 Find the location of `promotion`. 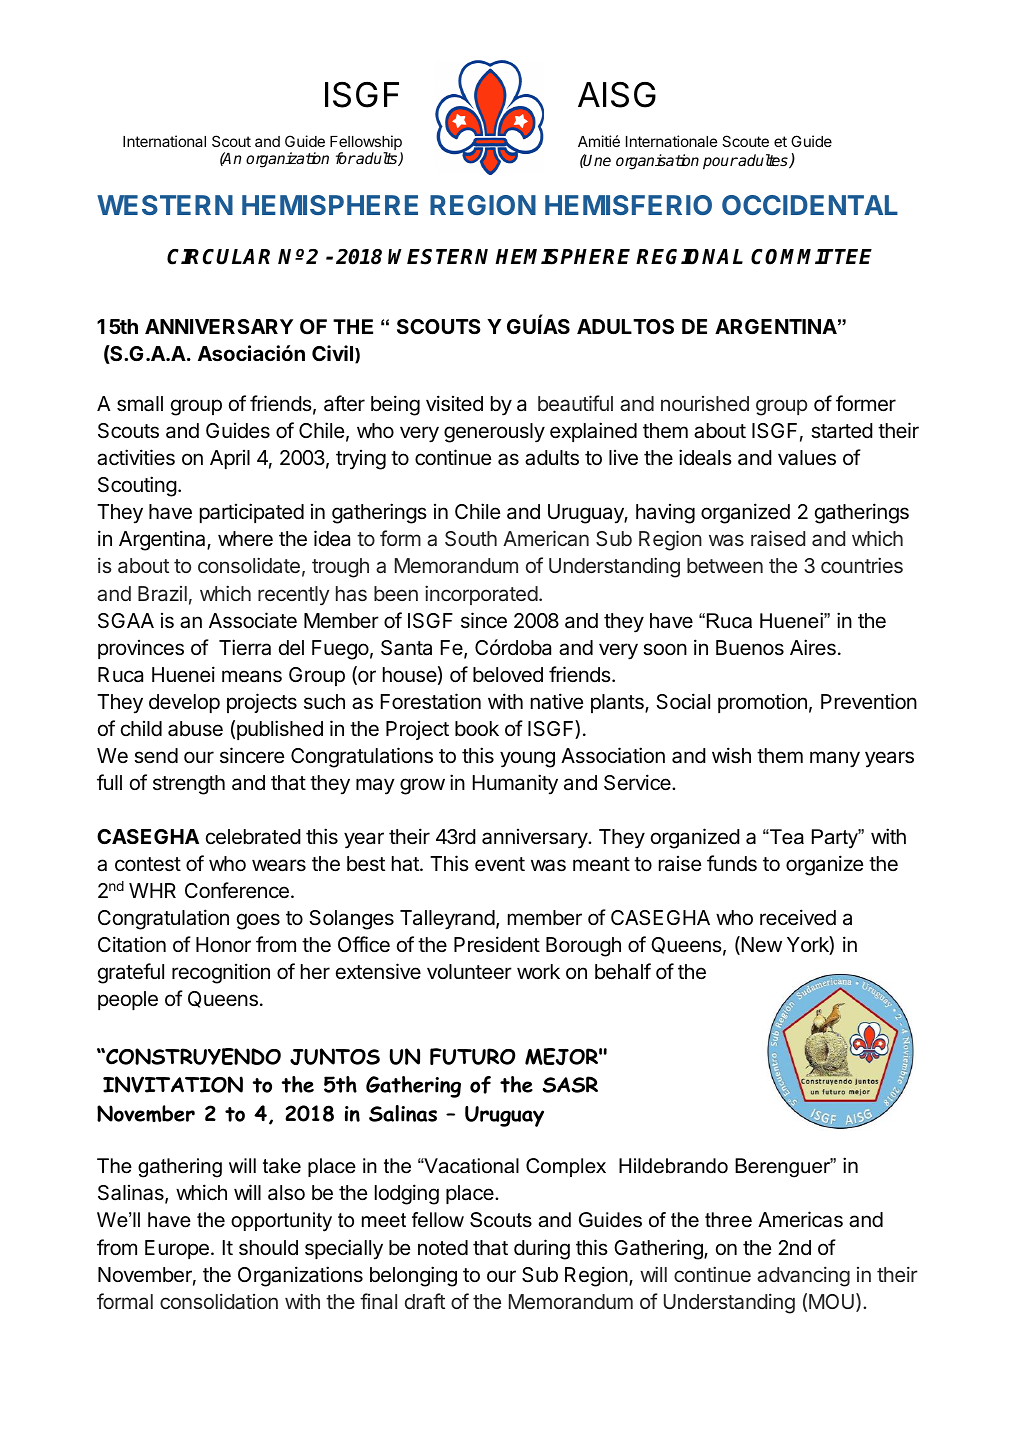

promotion is located at coordinates (762, 703).
